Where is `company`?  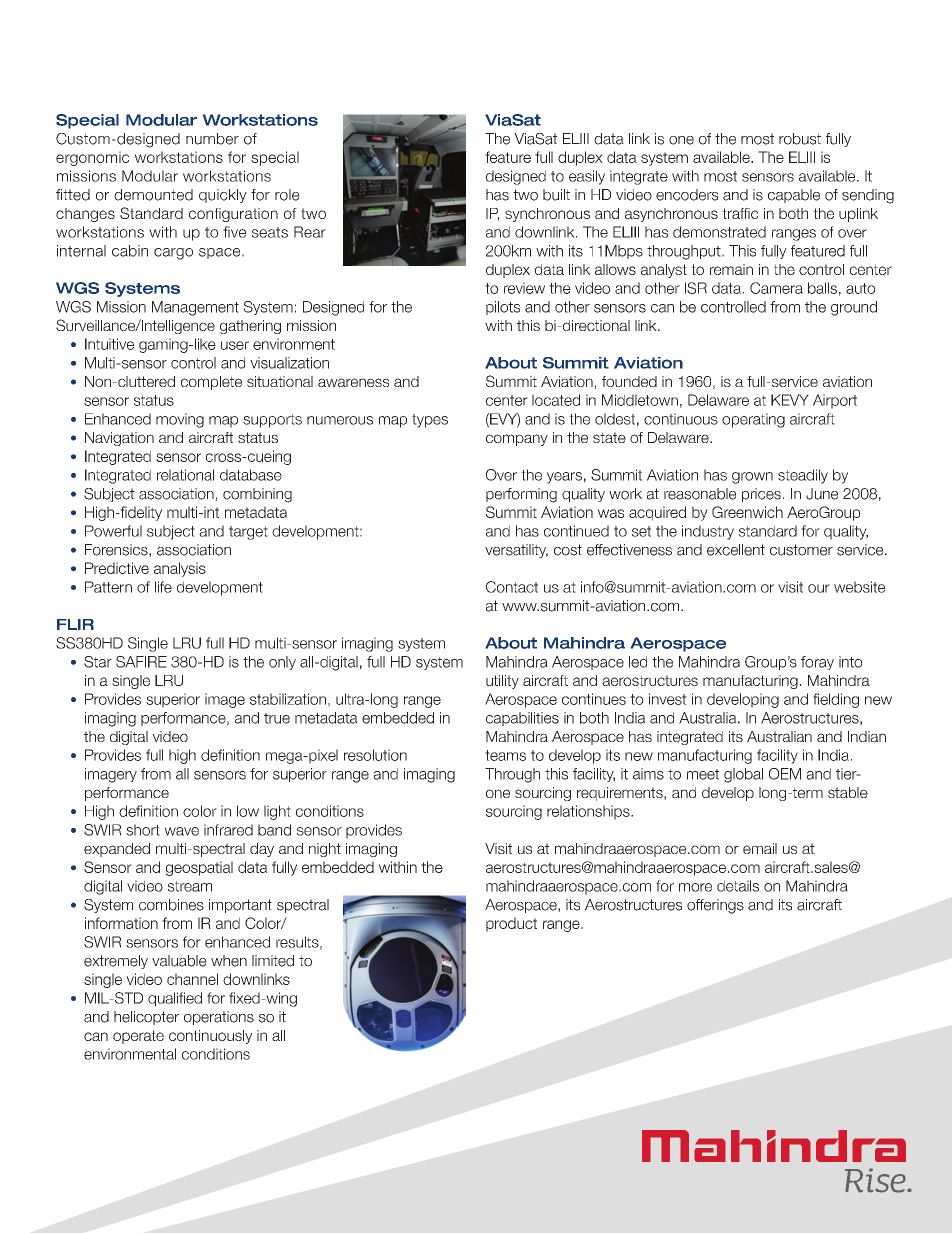 company is located at coordinates (517, 440).
